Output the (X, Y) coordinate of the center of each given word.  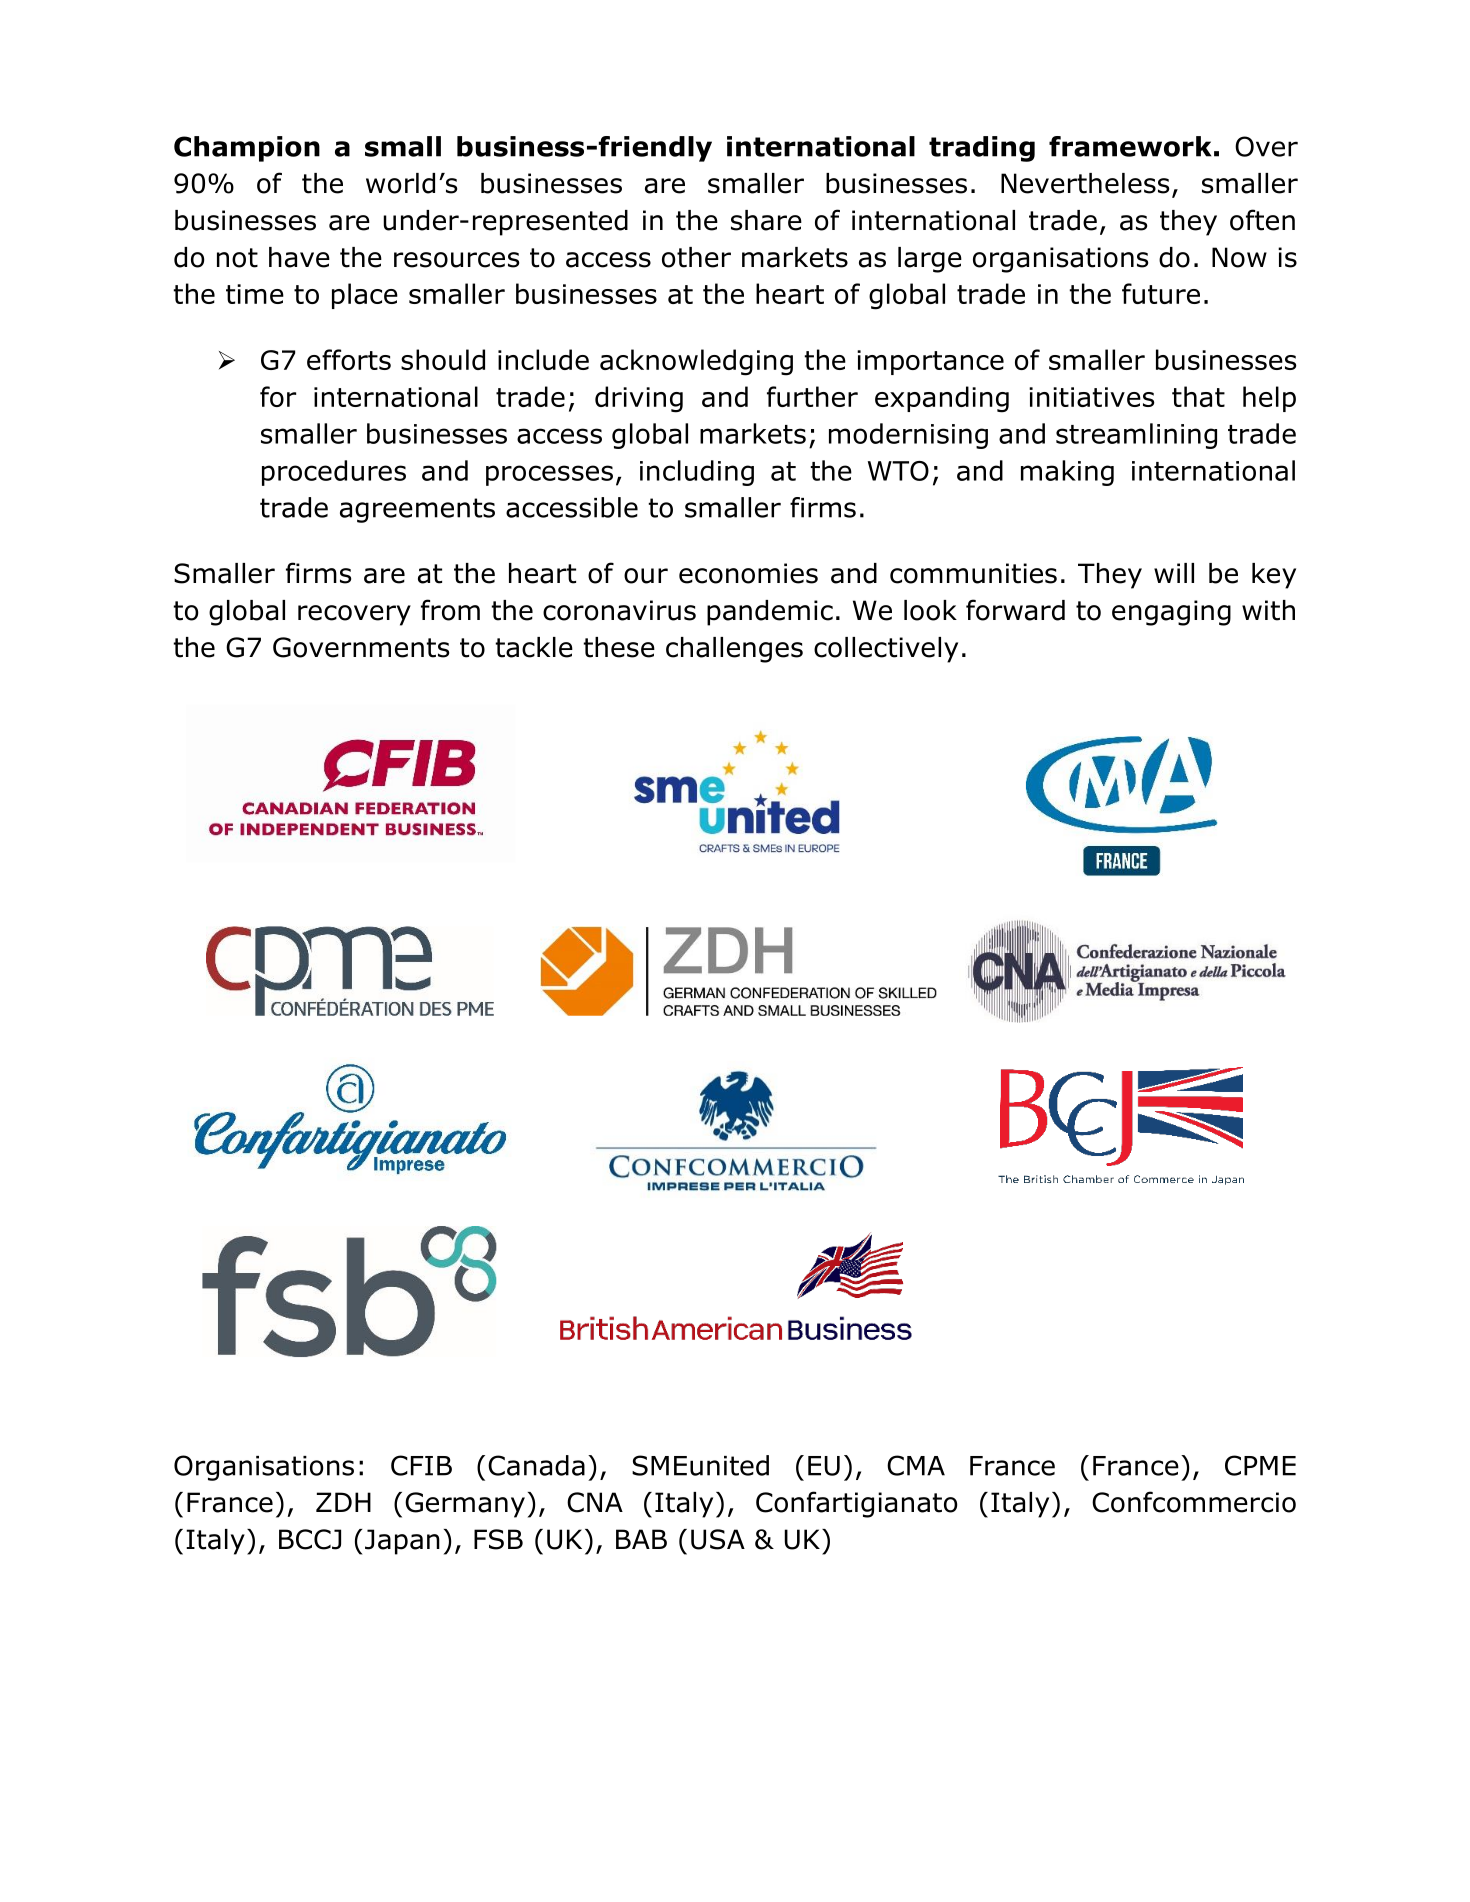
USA (718, 1539)
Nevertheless (1085, 183)
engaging (1171, 613)
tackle (534, 647)
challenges (734, 650)
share (766, 220)
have (299, 257)
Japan (402, 1542)
